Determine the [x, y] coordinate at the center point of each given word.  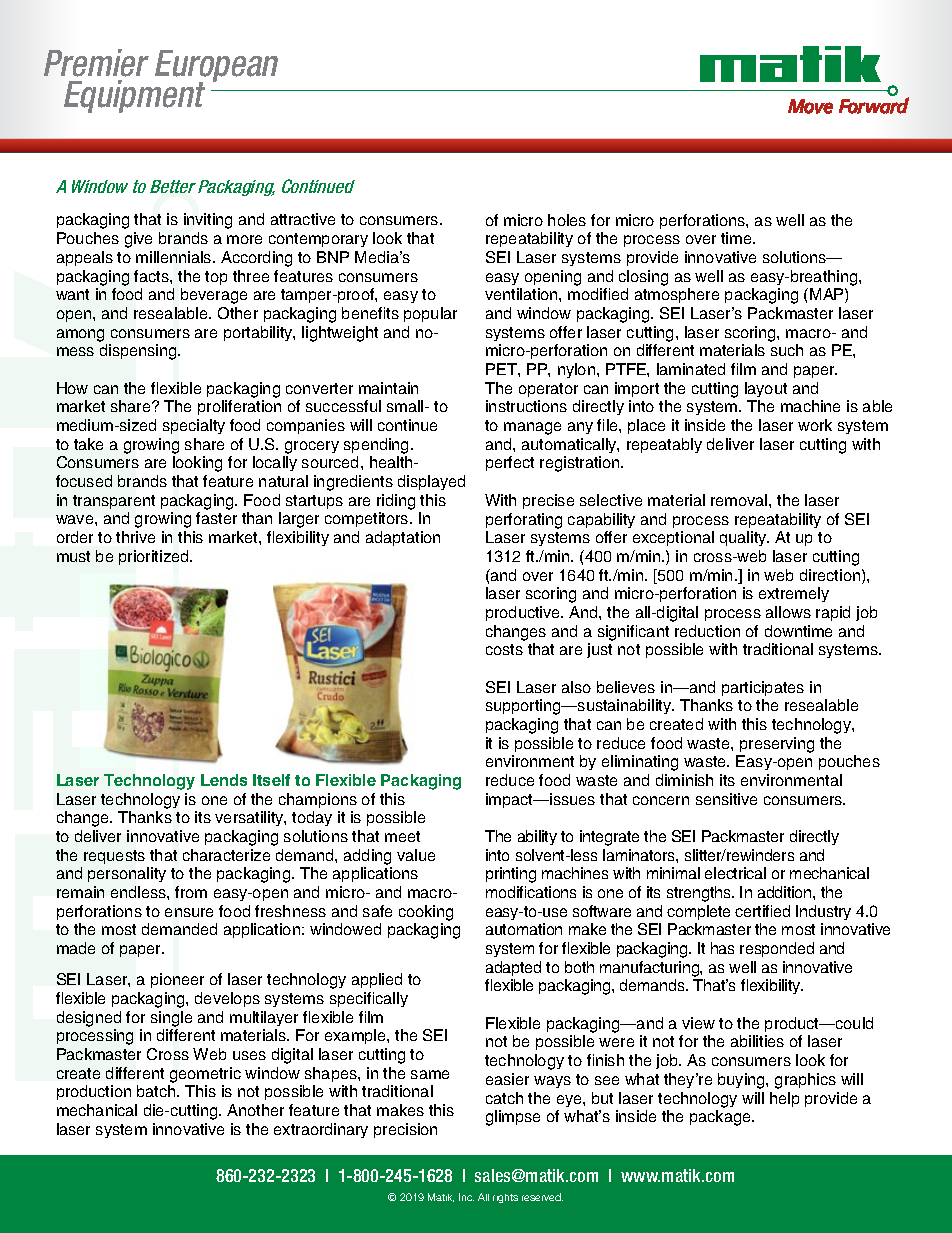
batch [157, 1091]
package [721, 1118]
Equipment [134, 96]
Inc [466, 1197]
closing [643, 278]
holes [567, 220]
